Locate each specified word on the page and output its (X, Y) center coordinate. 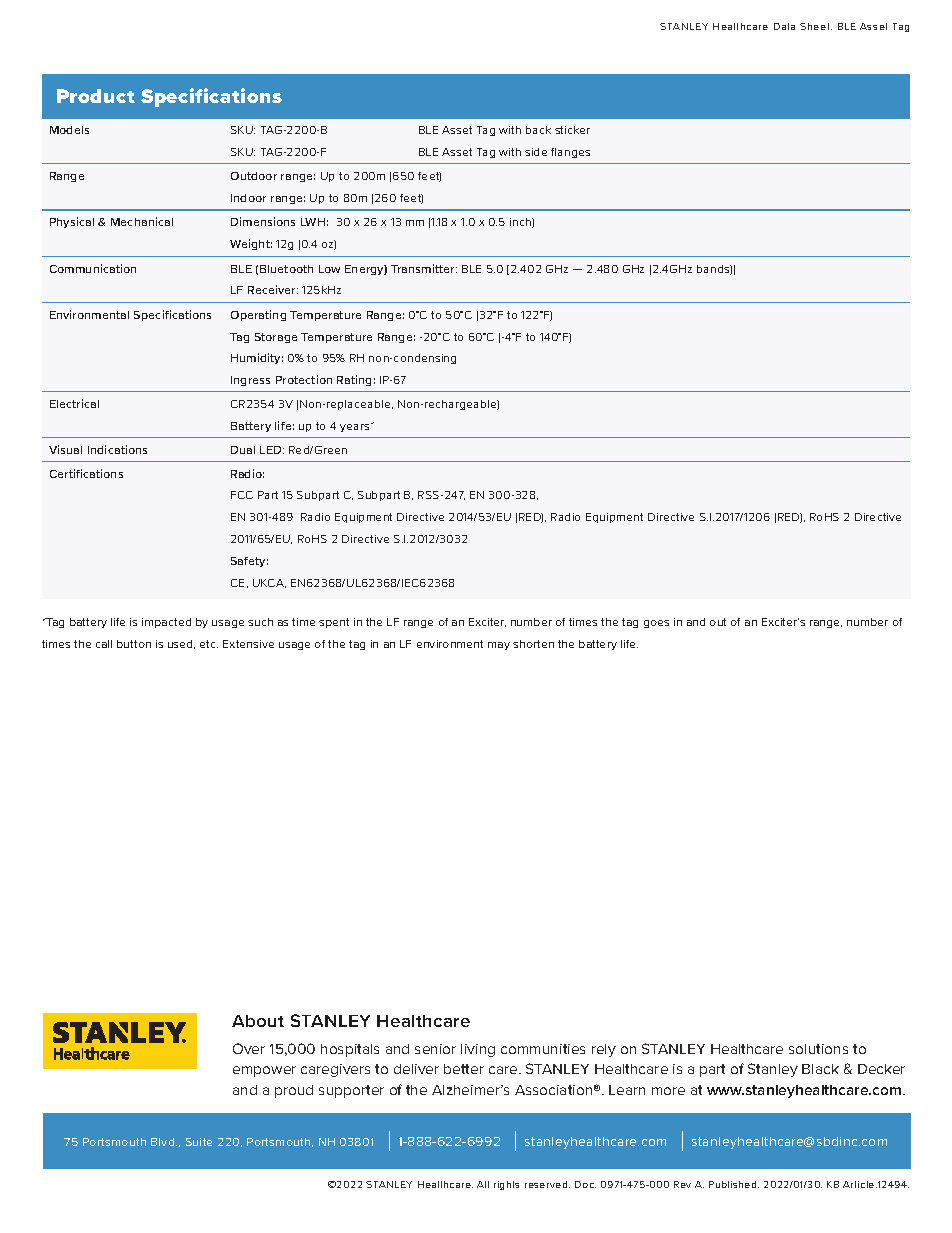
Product (96, 96)
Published (734, 1184)
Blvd (164, 1142)
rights (506, 1185)
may (499, 646)
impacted (166, 623)
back (538, 130)
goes (656, 624)
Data (784, 26)
